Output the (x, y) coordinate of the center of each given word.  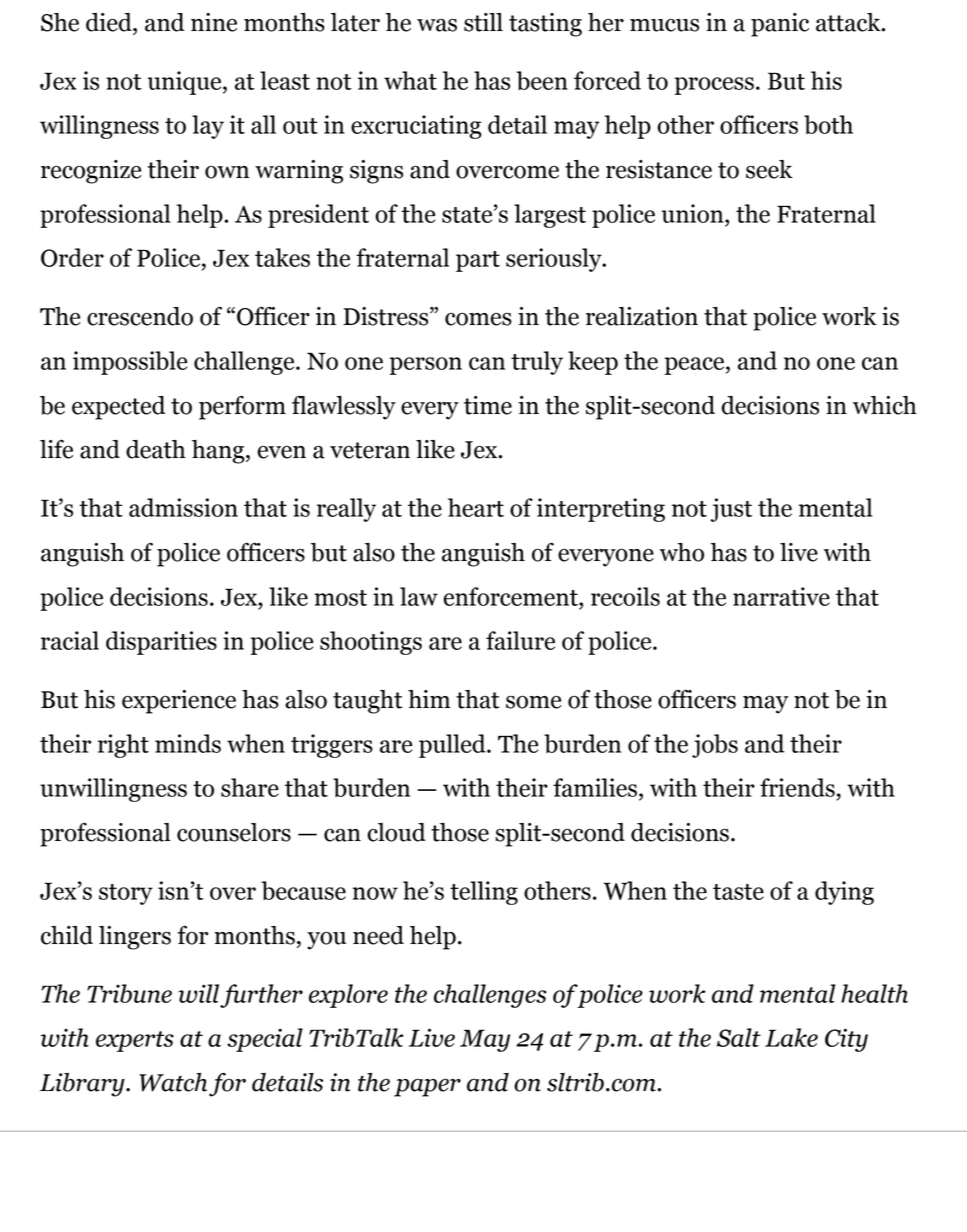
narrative (781, 596)
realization (642, 316)
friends (797, 787)
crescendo (140, 316)
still (483, 22)
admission (183, 507)
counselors (234, 832)
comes (478, 319)
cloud (396, 832)
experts (135, 1041)
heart (476, 507)
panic (780, 25)
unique (186, 83)
